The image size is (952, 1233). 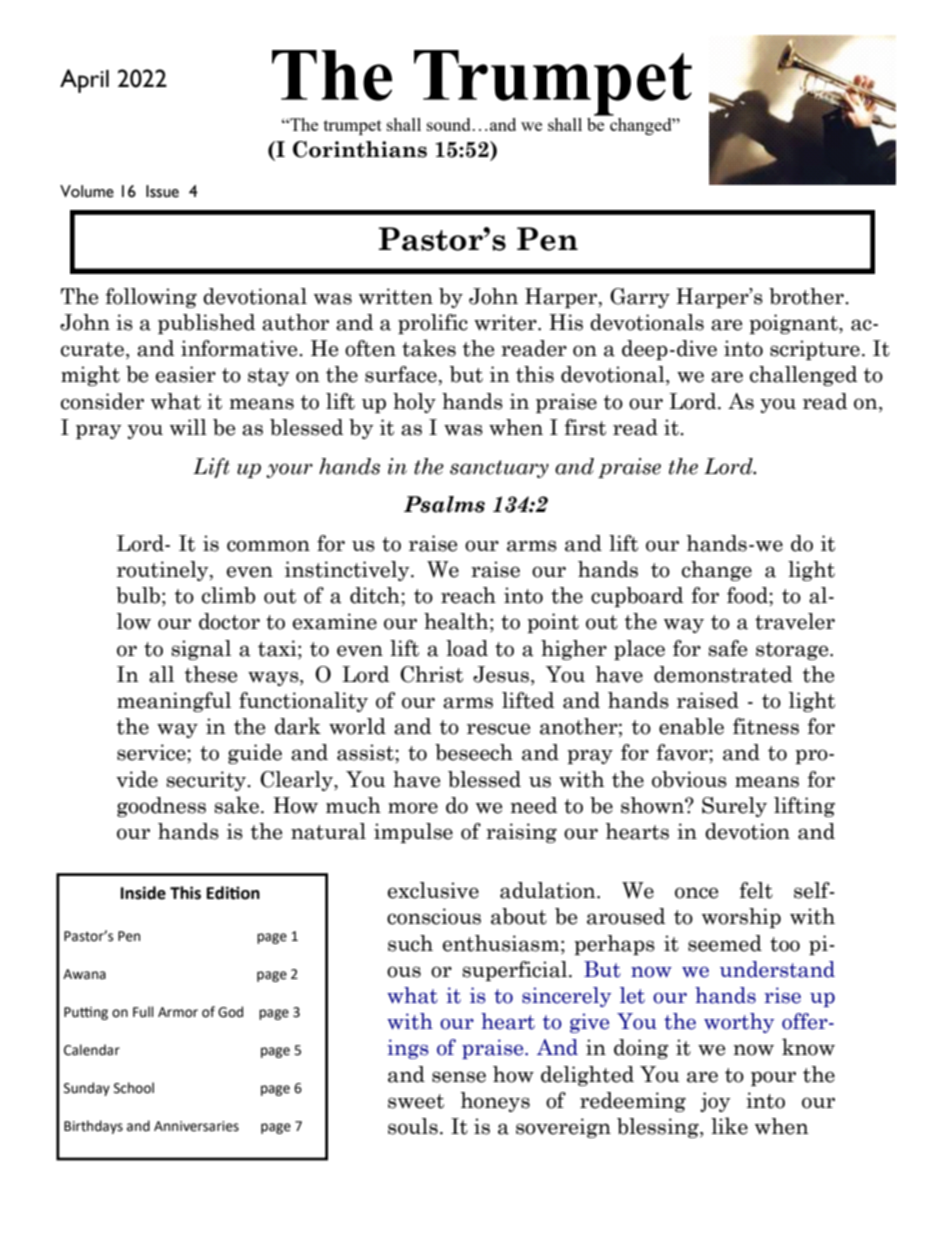 What do you see at coordinates (727, 648) in the screenshot?
I see `safe` at bounding box center [727, 648].
